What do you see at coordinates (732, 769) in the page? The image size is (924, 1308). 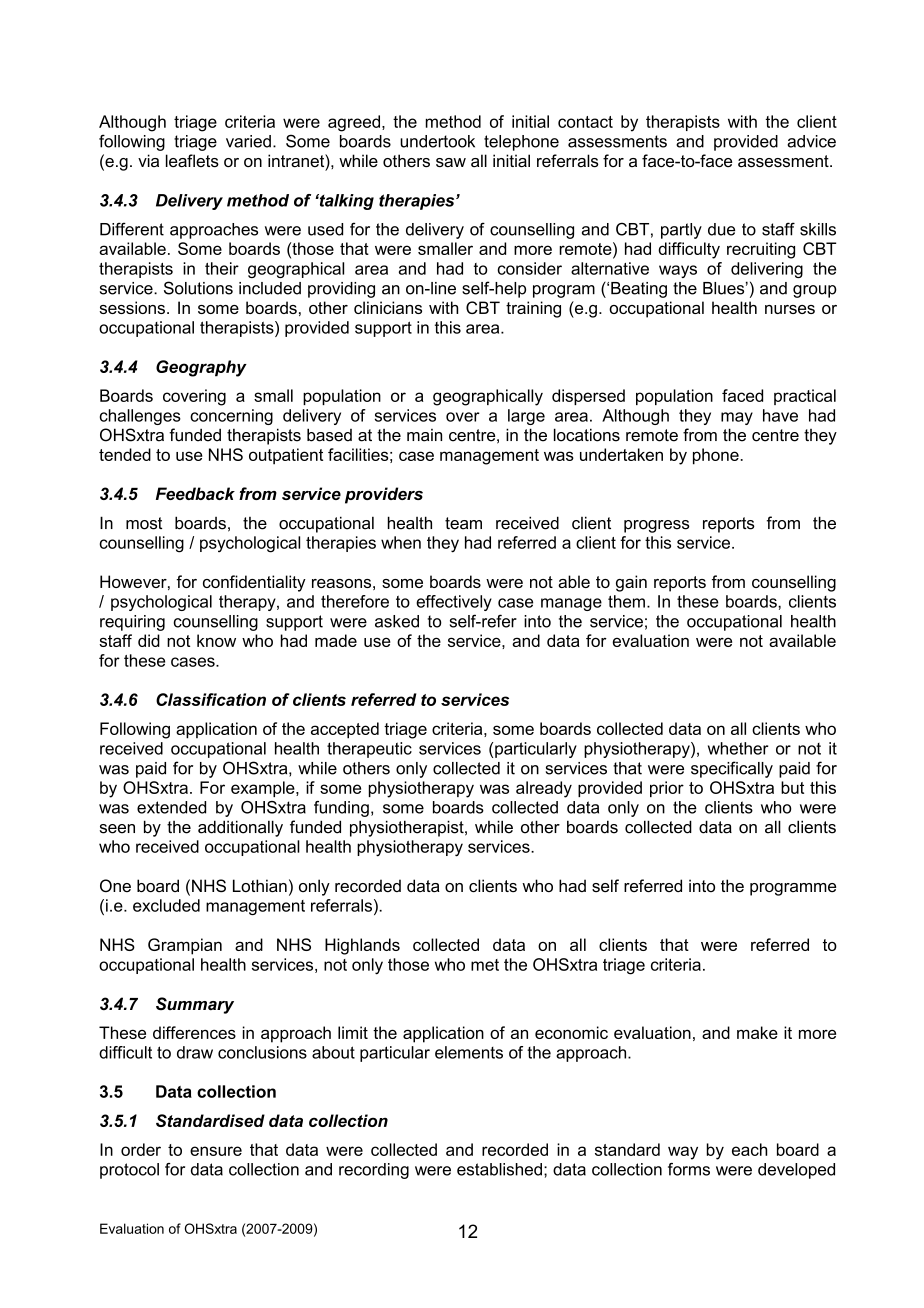 I see `specifically` at bounding box center [732, 769].
